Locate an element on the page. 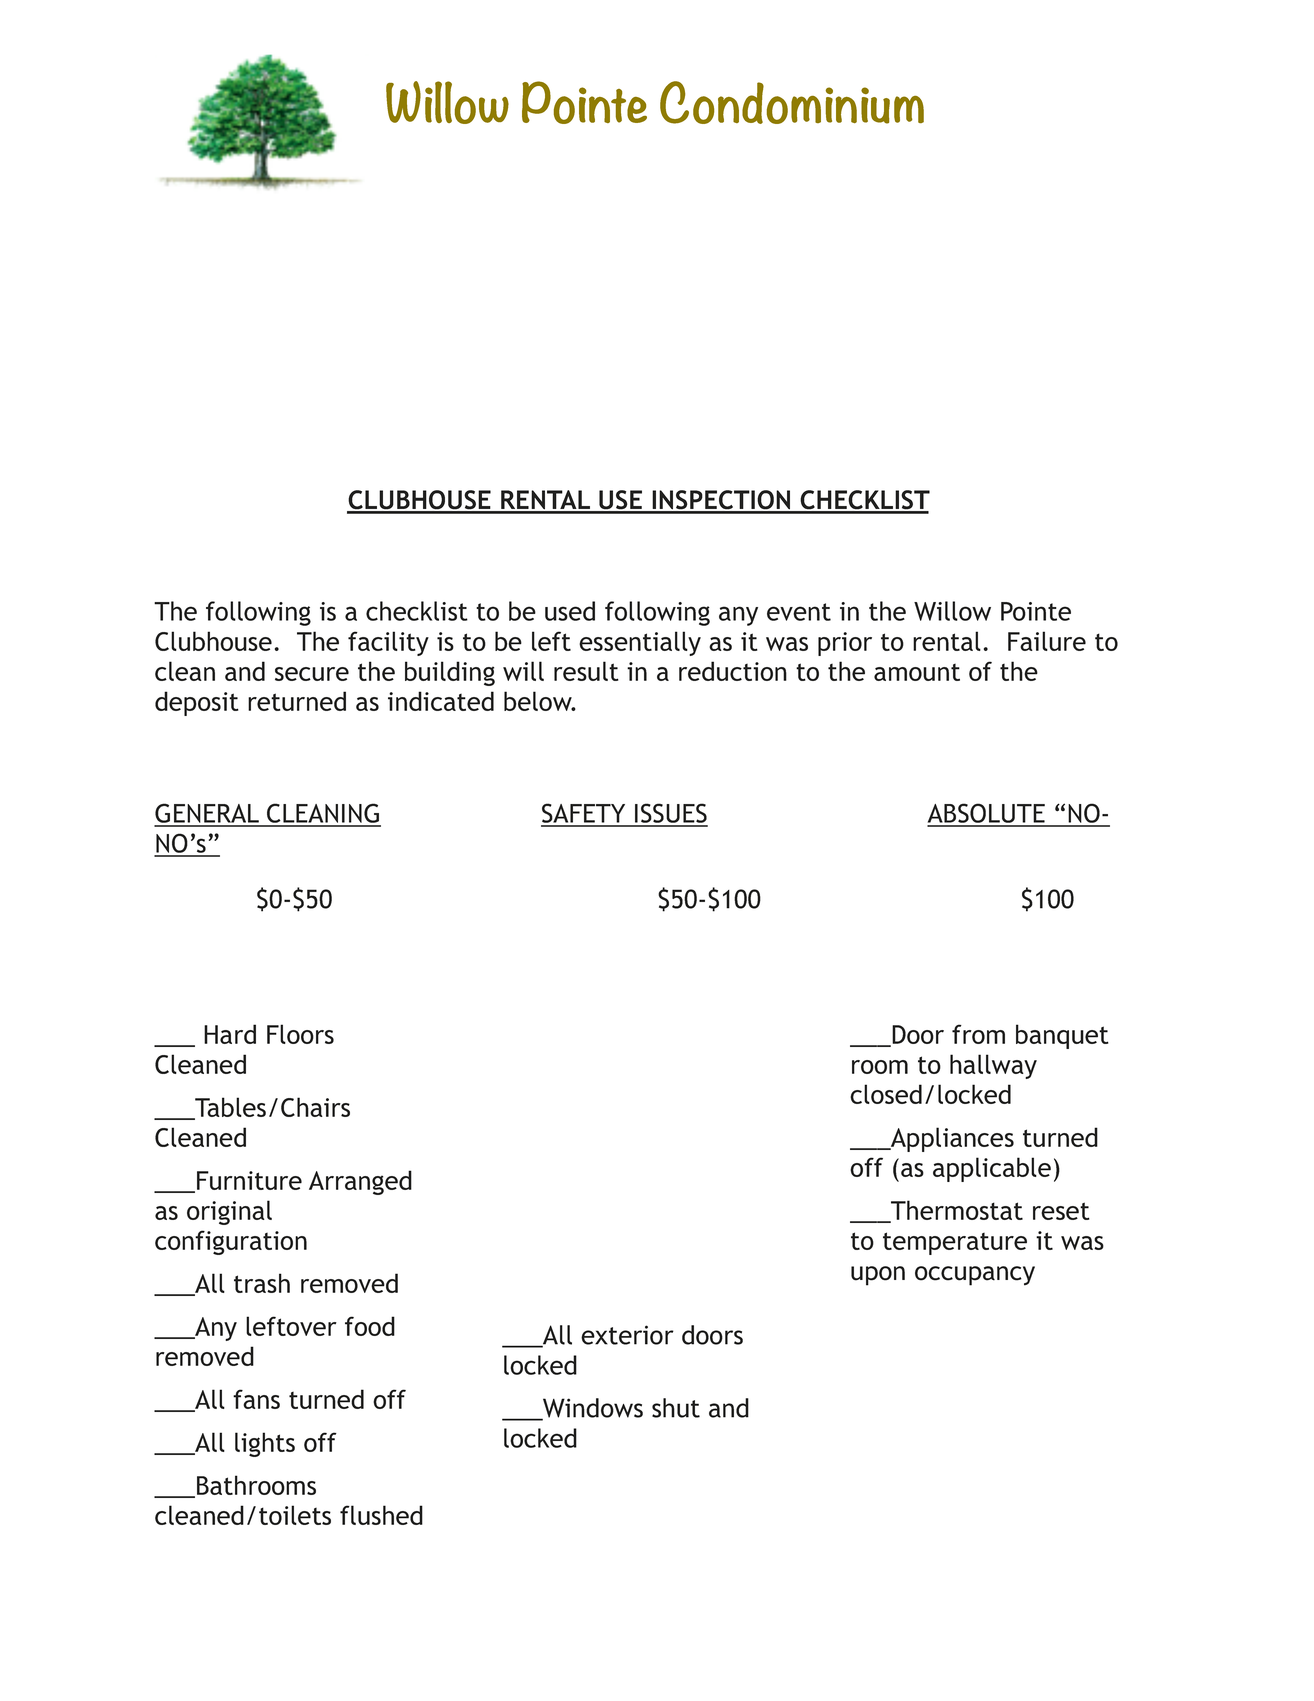 The width and height of the page is (1314, 1701). result is located at coordinates (586, 671).
